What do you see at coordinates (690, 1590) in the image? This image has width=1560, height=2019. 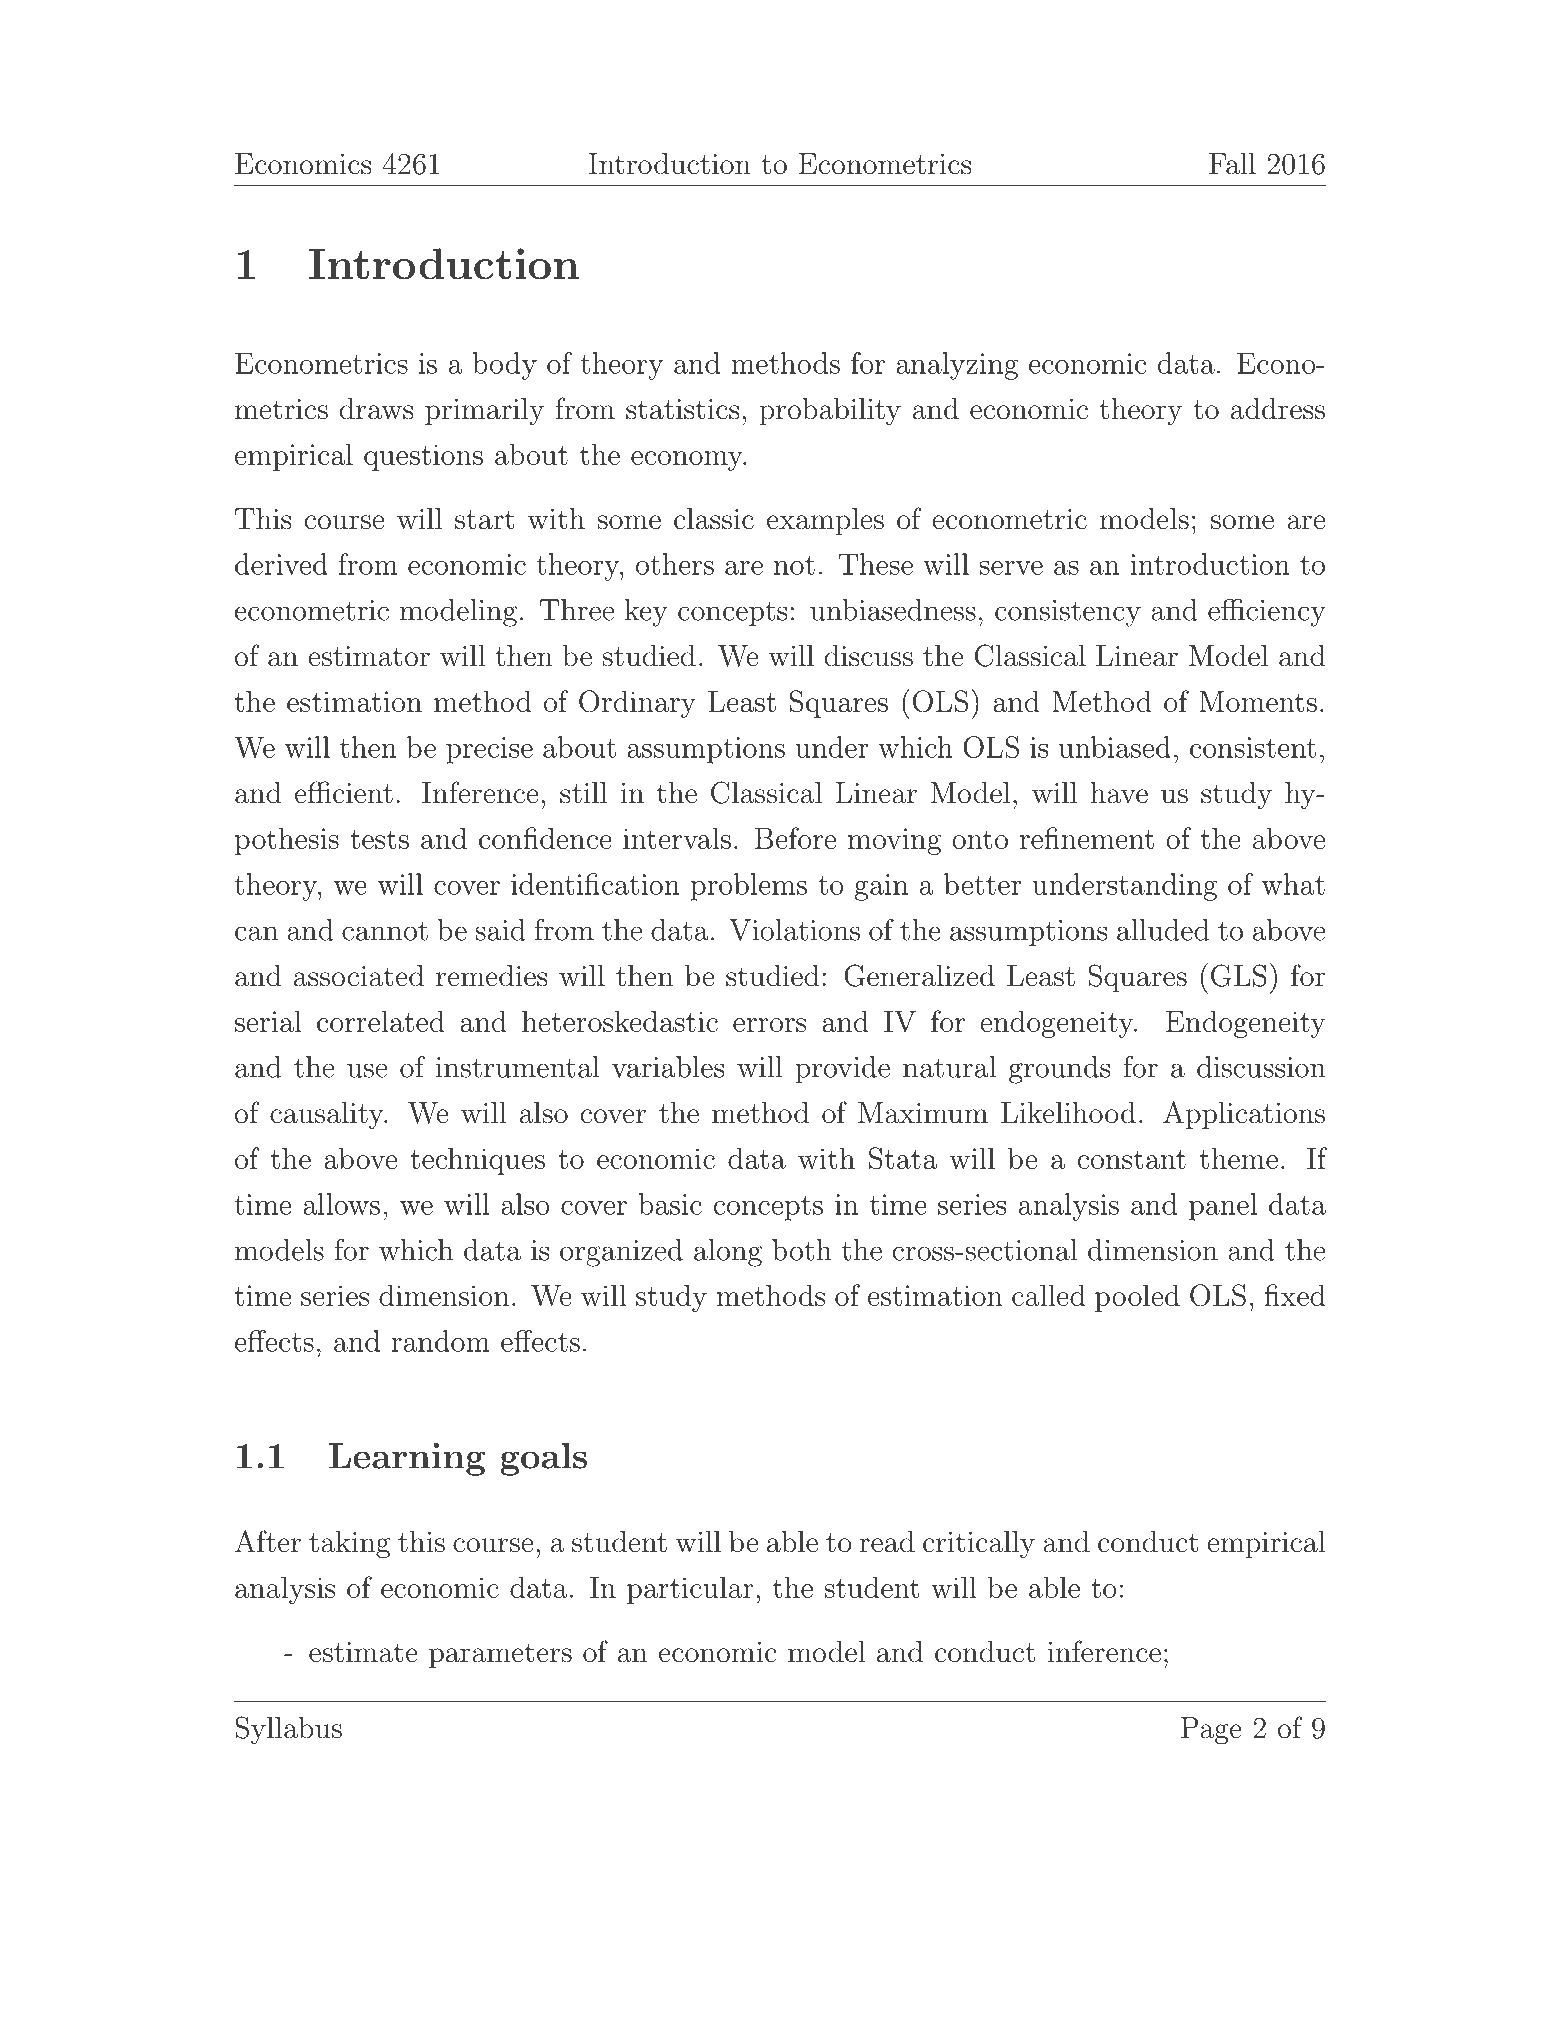 I see `particular` at bounding box center [690, 1590].
